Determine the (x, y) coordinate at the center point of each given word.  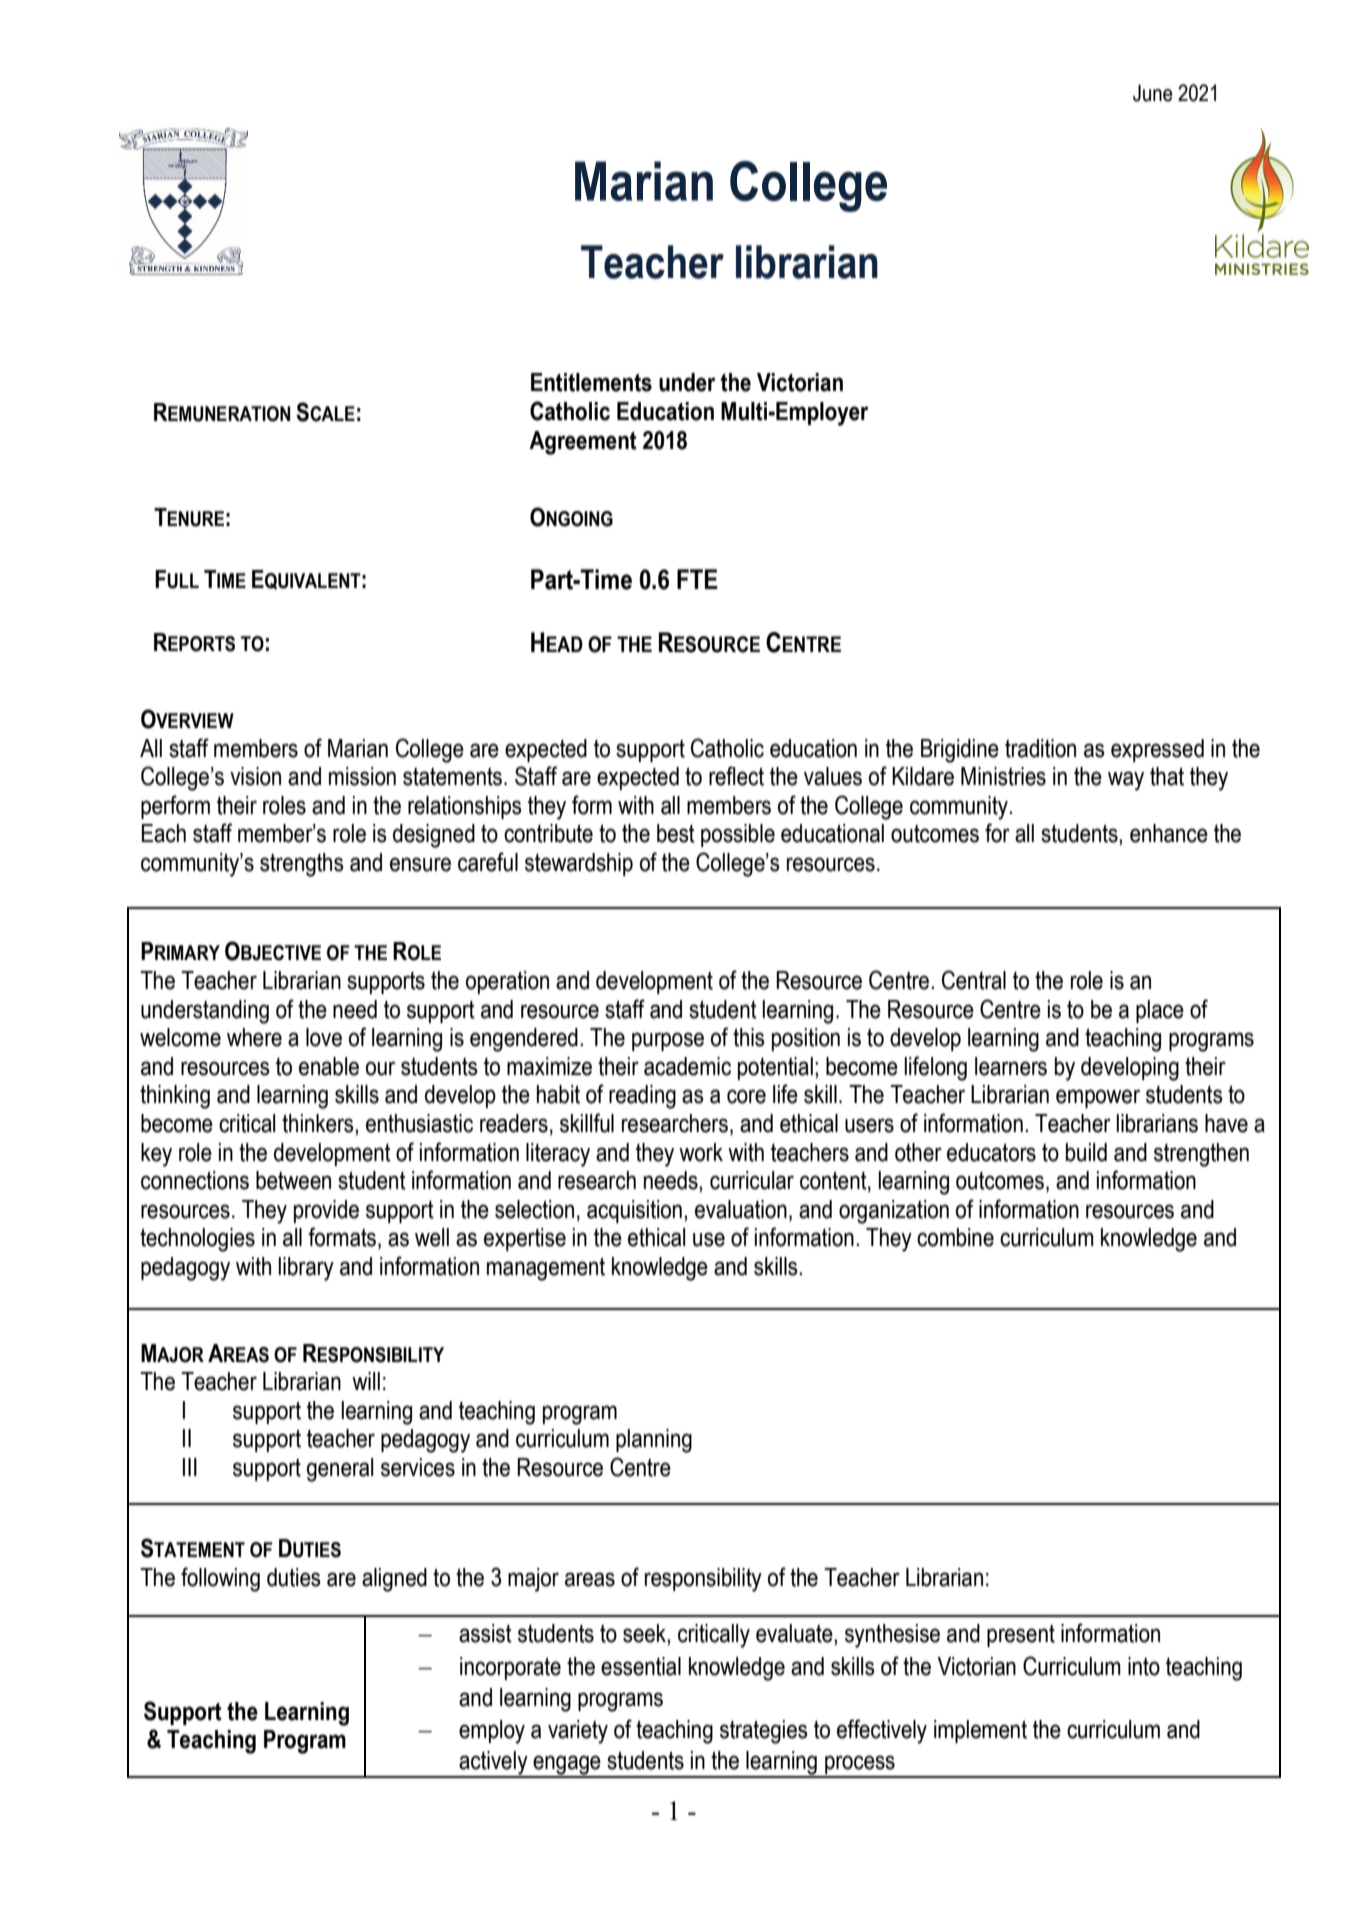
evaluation (741, 1209)
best (676, 833)
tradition (1040, 748)
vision (255, 776)
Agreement (583, 443)
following (220, 1579)
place (1160, 1011)
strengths (302, 865)
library (306, 1269)
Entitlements (591, 382)
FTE (697, 579)
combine (955, 1237)
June (1153, 93)
